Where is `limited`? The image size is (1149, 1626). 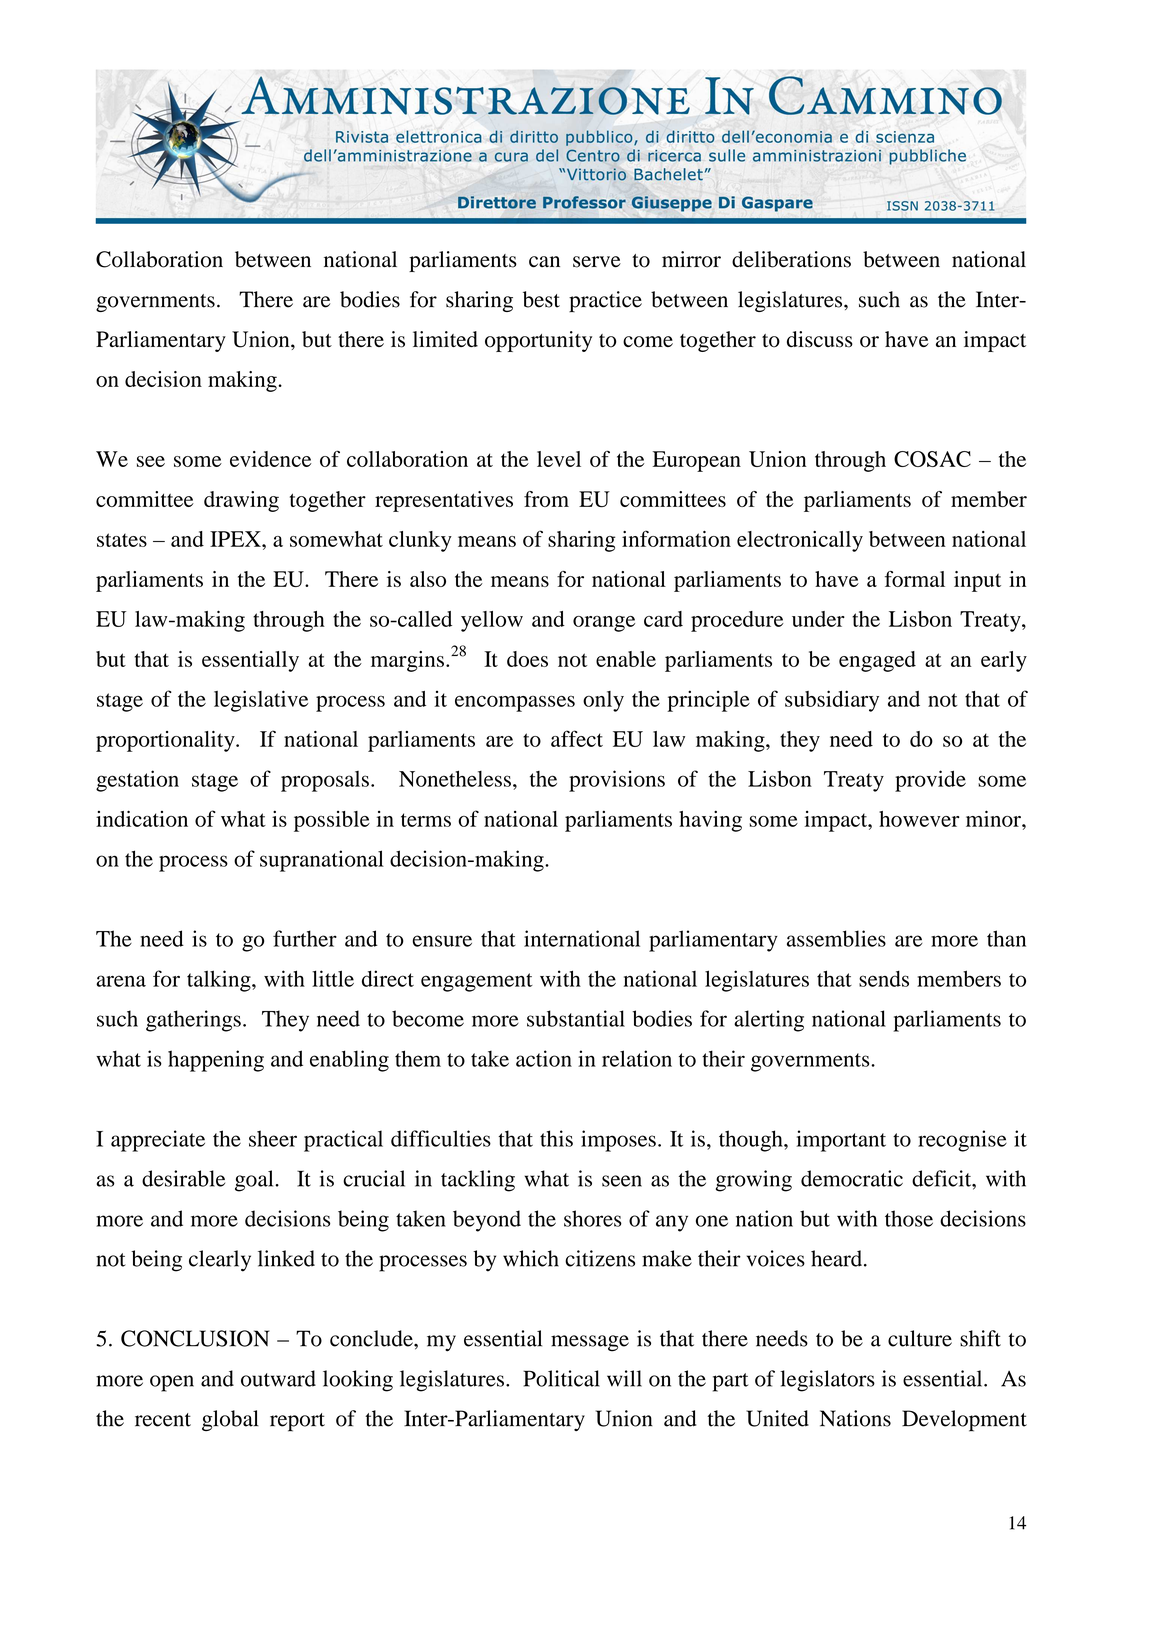
limited is located at coordinates (445, 339).
